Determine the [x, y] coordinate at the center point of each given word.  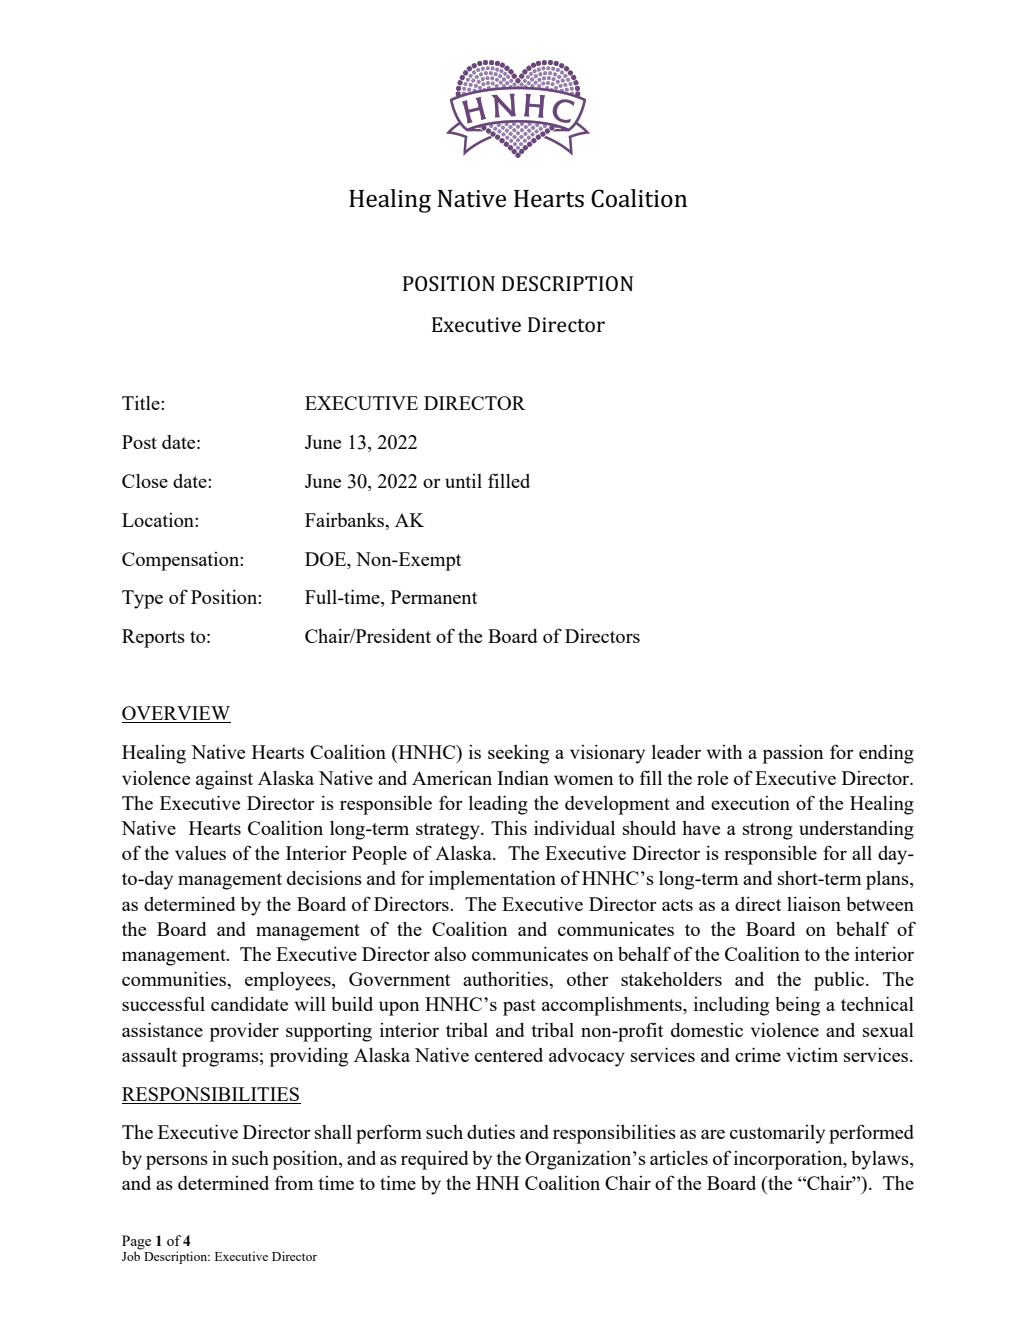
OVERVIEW [176, 714]
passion [793, 754]
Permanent [434, 597]
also [450, 954]
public [840, 981]
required [435, 1160]
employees [289, 981]
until [463, 481]
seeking [518, 754]
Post [139, 442]
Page [136, 1242]
